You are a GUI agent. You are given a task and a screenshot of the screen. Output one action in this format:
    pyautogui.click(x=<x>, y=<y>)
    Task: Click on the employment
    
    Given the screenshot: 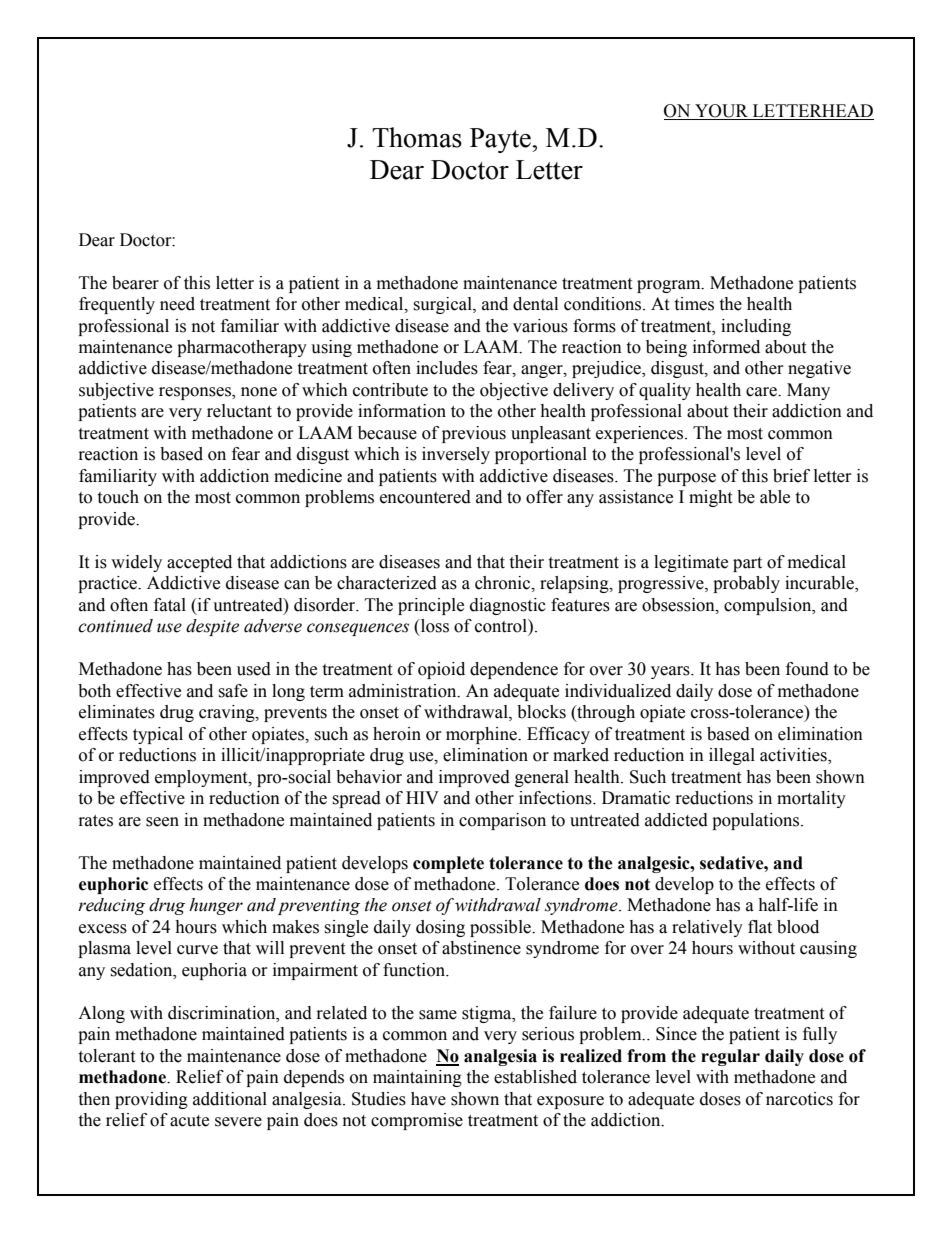 What is the action you would take?
    pyautogui.click(x=202, y=778)
